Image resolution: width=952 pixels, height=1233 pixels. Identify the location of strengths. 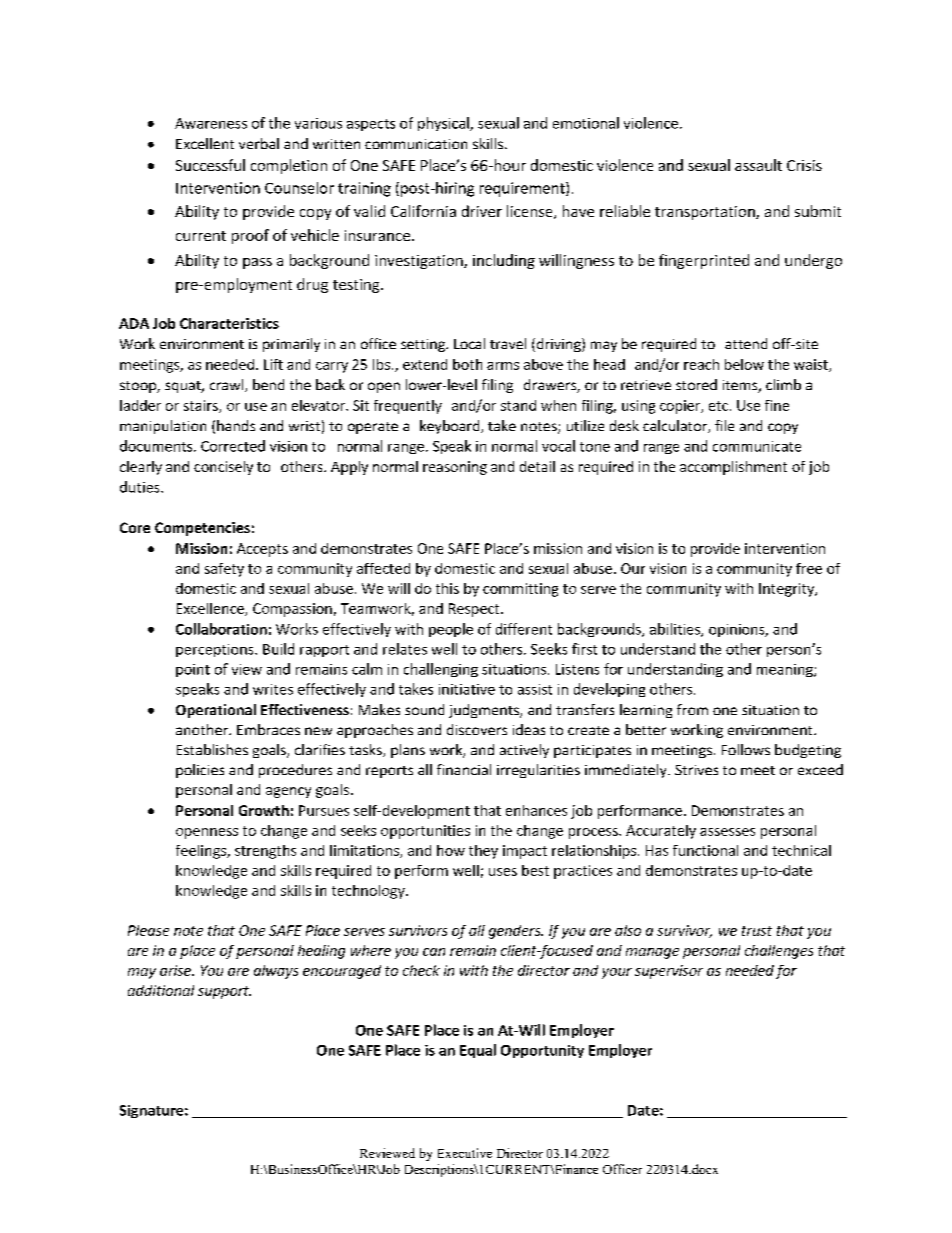
(265, 852).
